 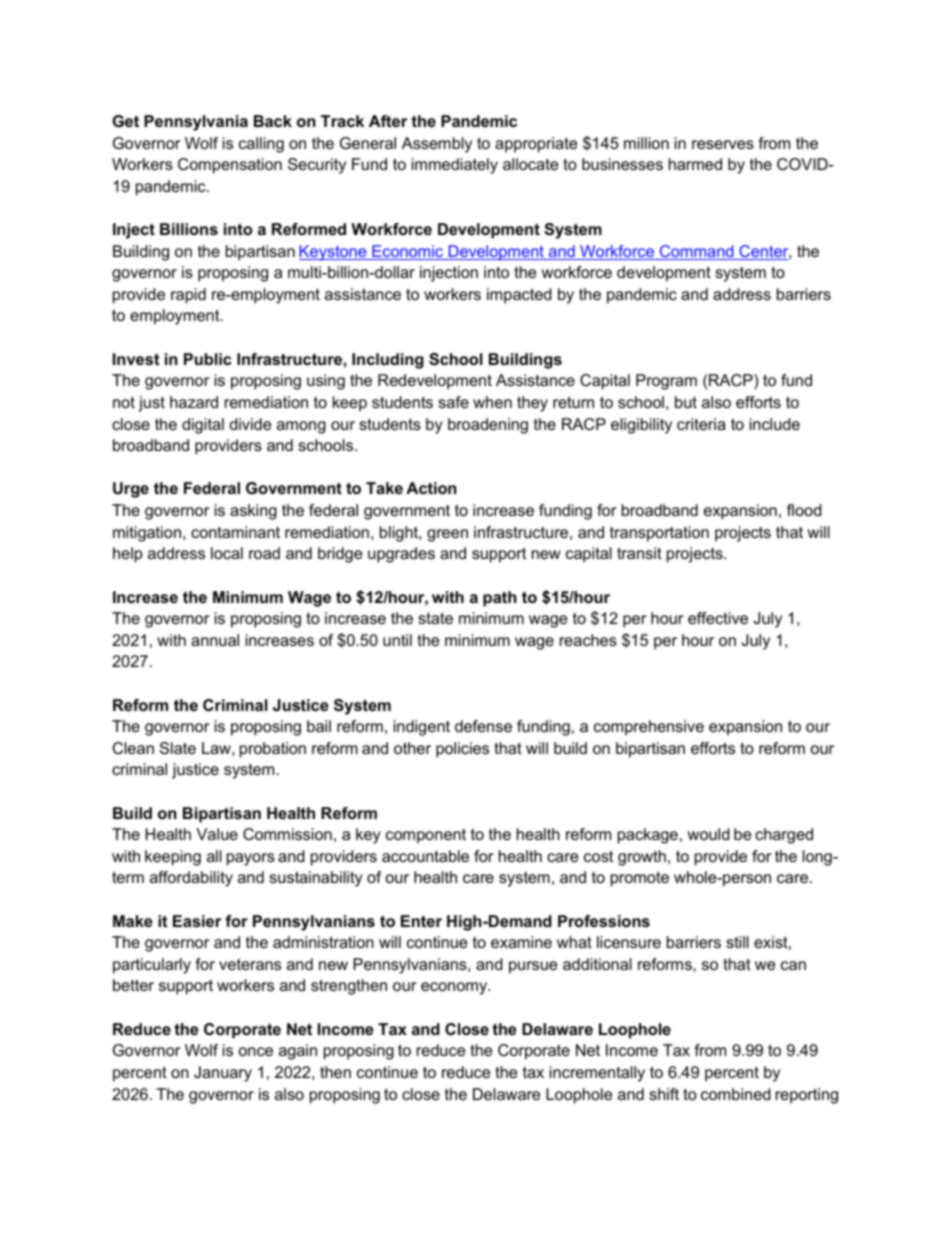 What do you see at coordinates (425, 856) in the page?
I see `accountable` at bounding box center [425, 856].
